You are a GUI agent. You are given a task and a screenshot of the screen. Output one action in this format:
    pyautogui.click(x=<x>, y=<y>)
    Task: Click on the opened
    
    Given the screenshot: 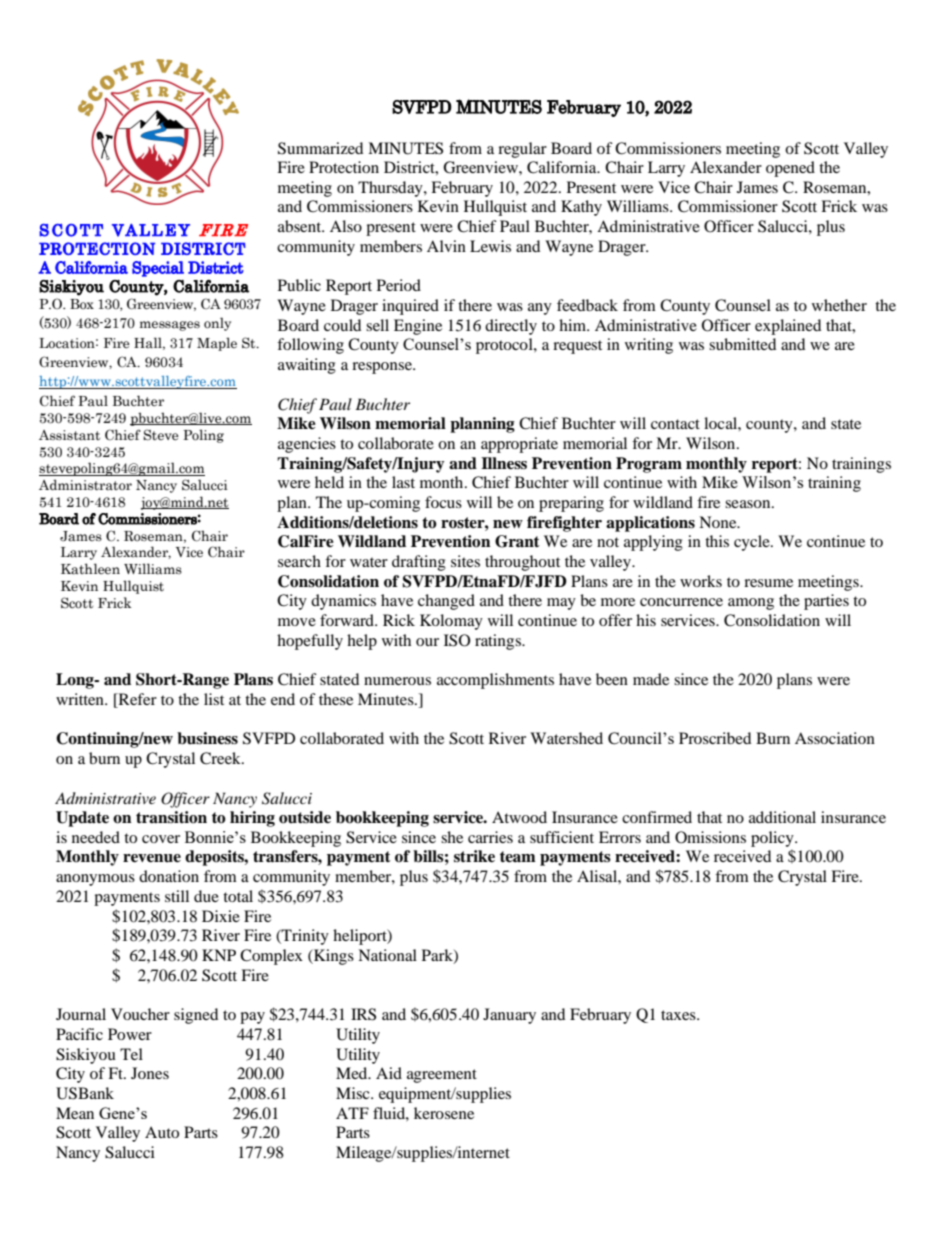 What is the action you would take?
    pyautogui.click(x=790, y=169)
